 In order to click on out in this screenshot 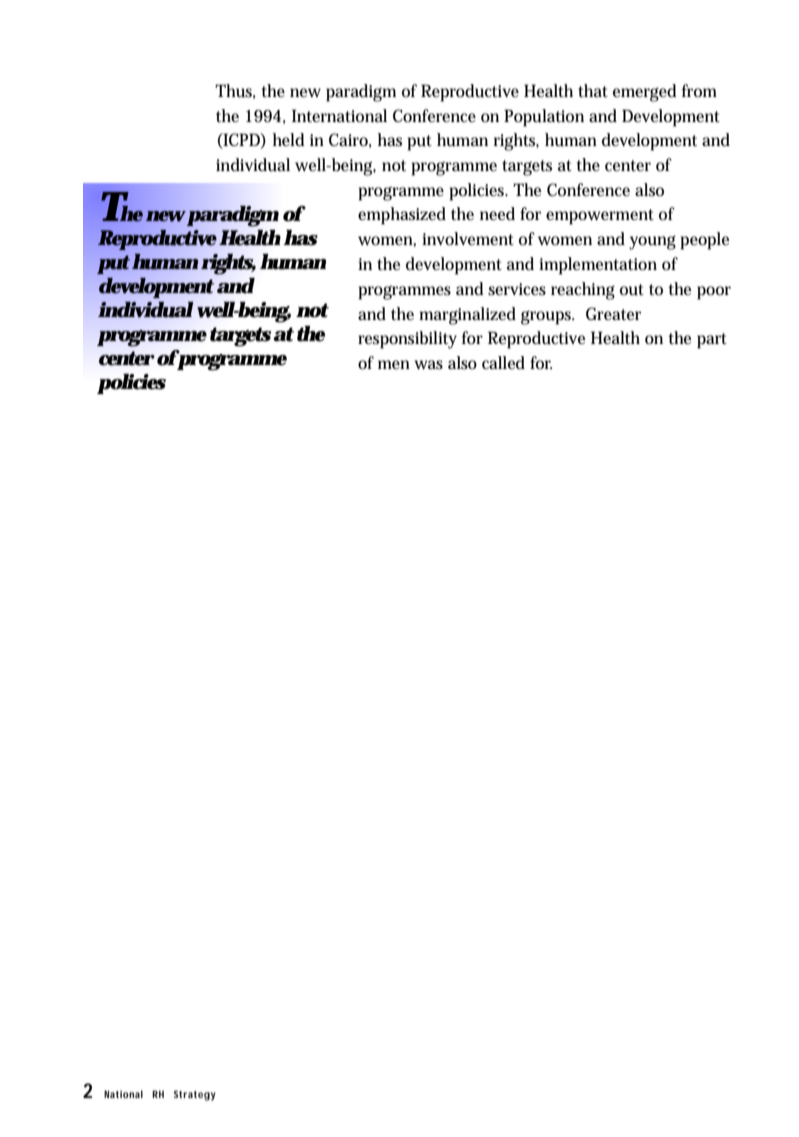, I will do `click(632, 290)`.
